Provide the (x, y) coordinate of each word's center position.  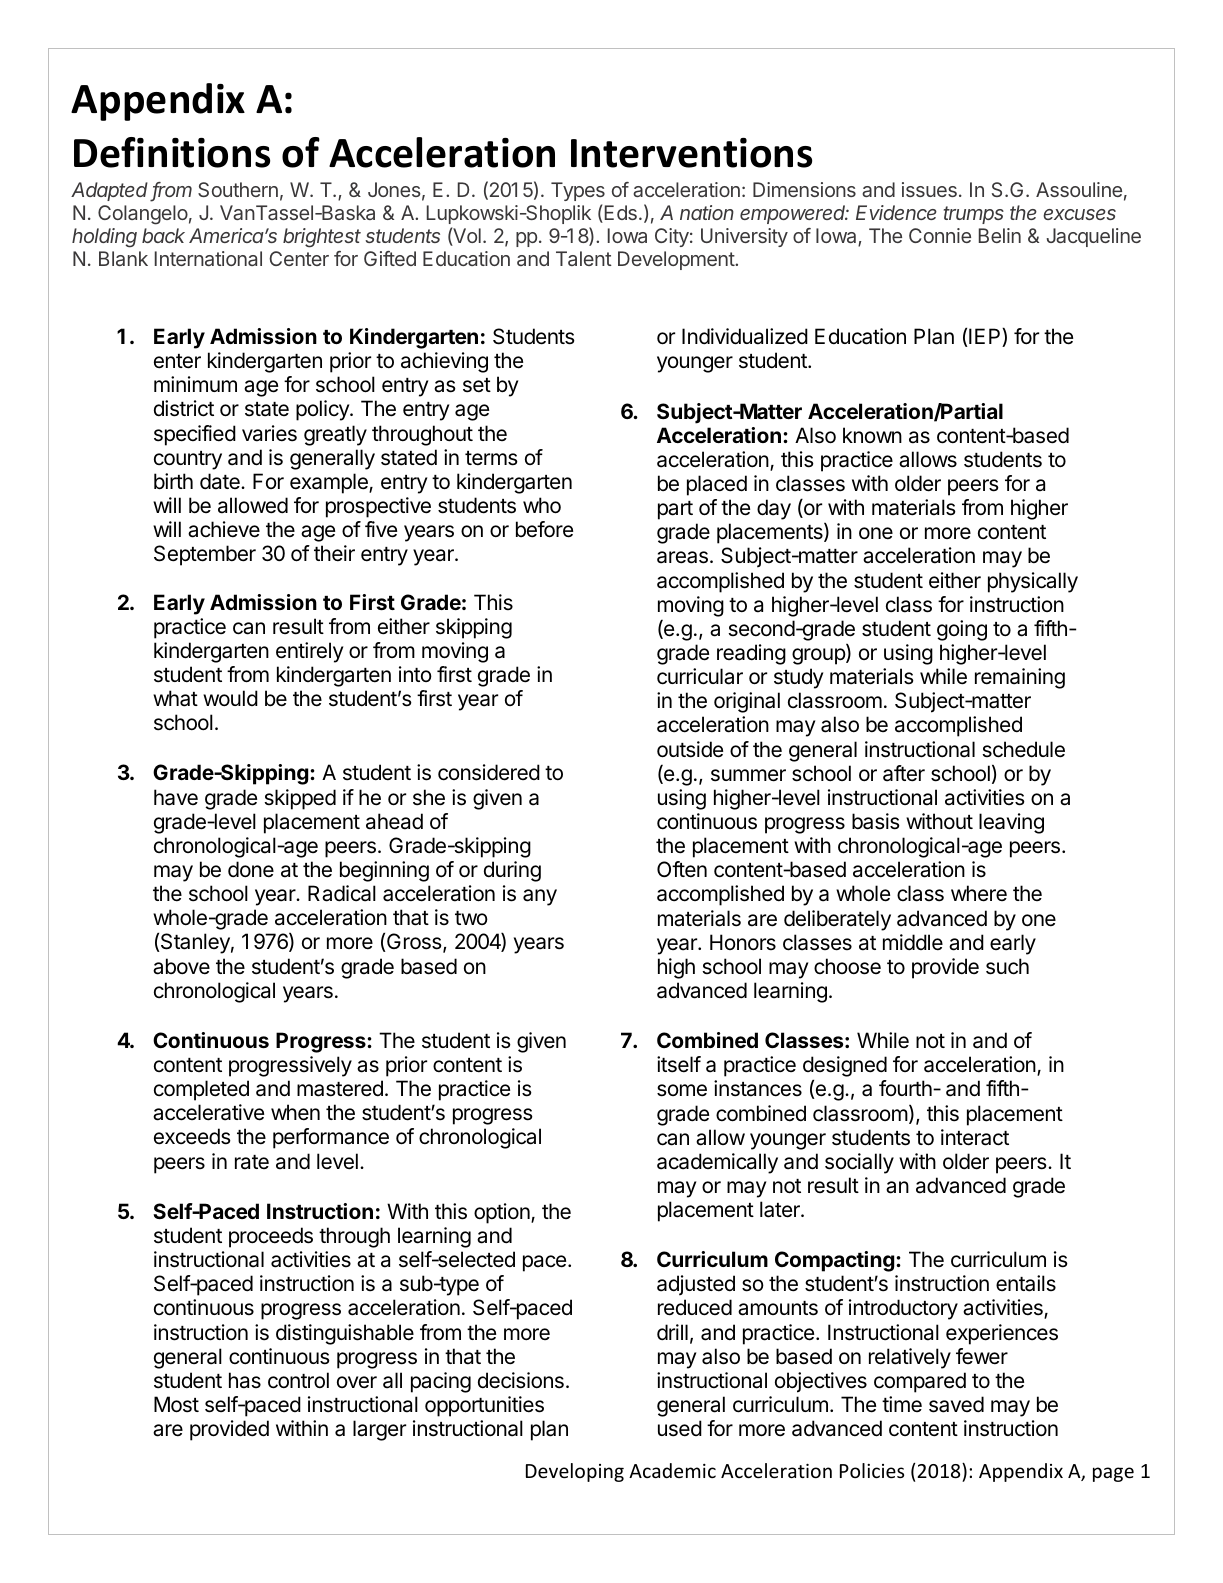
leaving (1011, 823)
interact (975, 1137)
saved (956, 1404)
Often (682, 869)
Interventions (691, 153)
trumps (974, 215)
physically (1033, 582)
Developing (575, 1472)
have (176, 797)
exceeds (192, 1136)
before (544, 529)
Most (176, 1404)
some (682, 1090)
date (221, 481)
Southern (238, 189)
